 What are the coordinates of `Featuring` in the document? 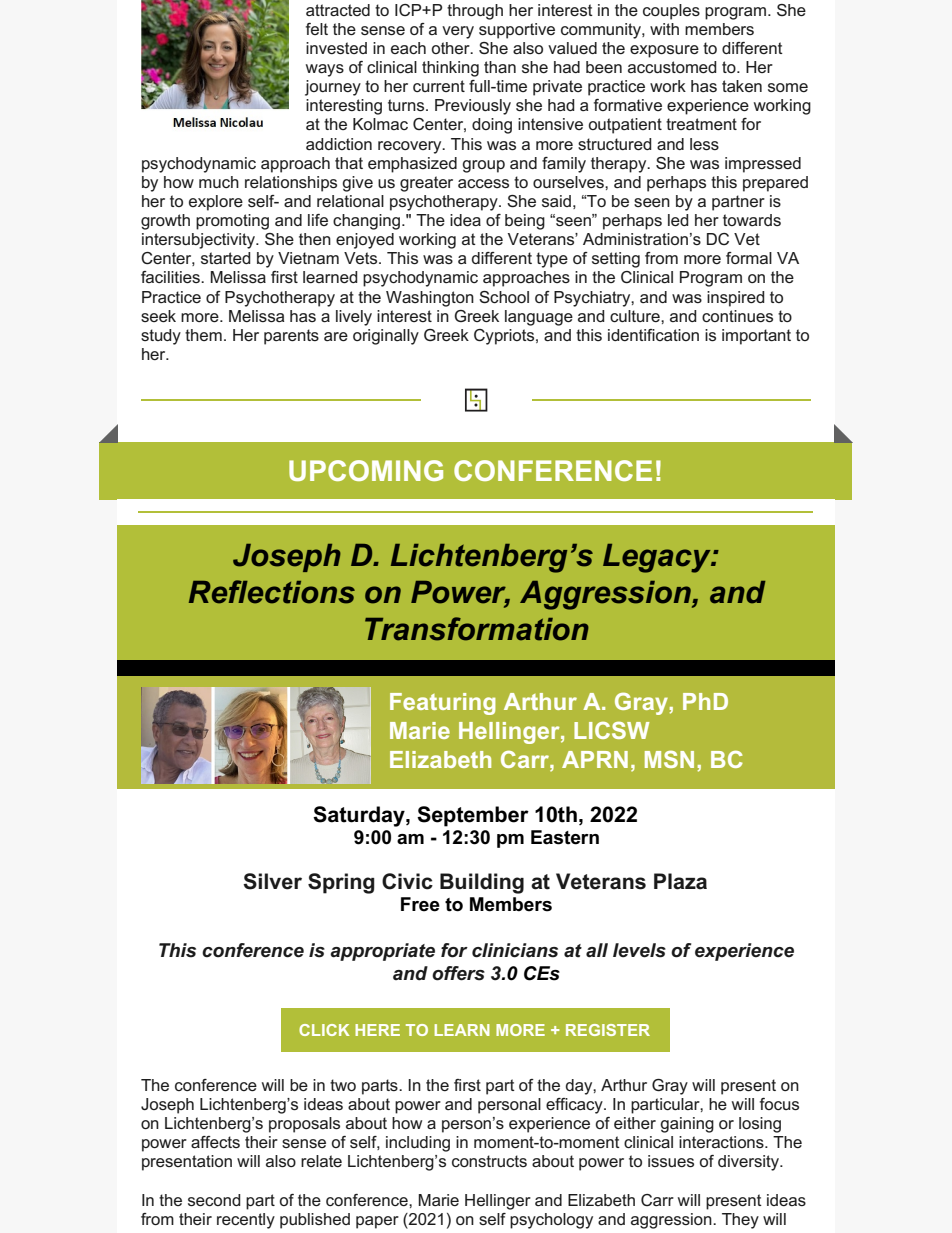 It's located at (443, 704).
